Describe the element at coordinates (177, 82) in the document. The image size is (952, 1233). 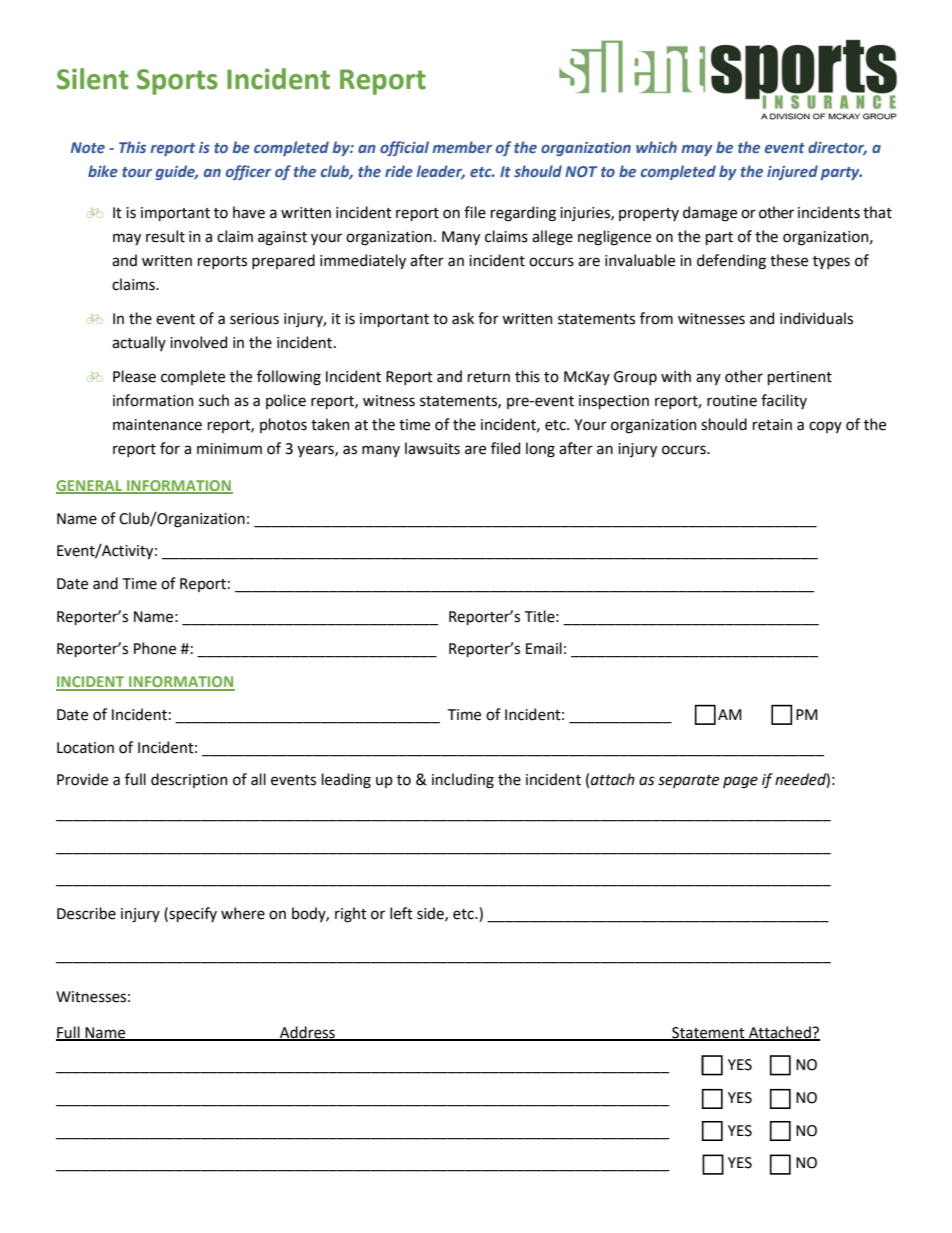
I see `Sports` at that location.
